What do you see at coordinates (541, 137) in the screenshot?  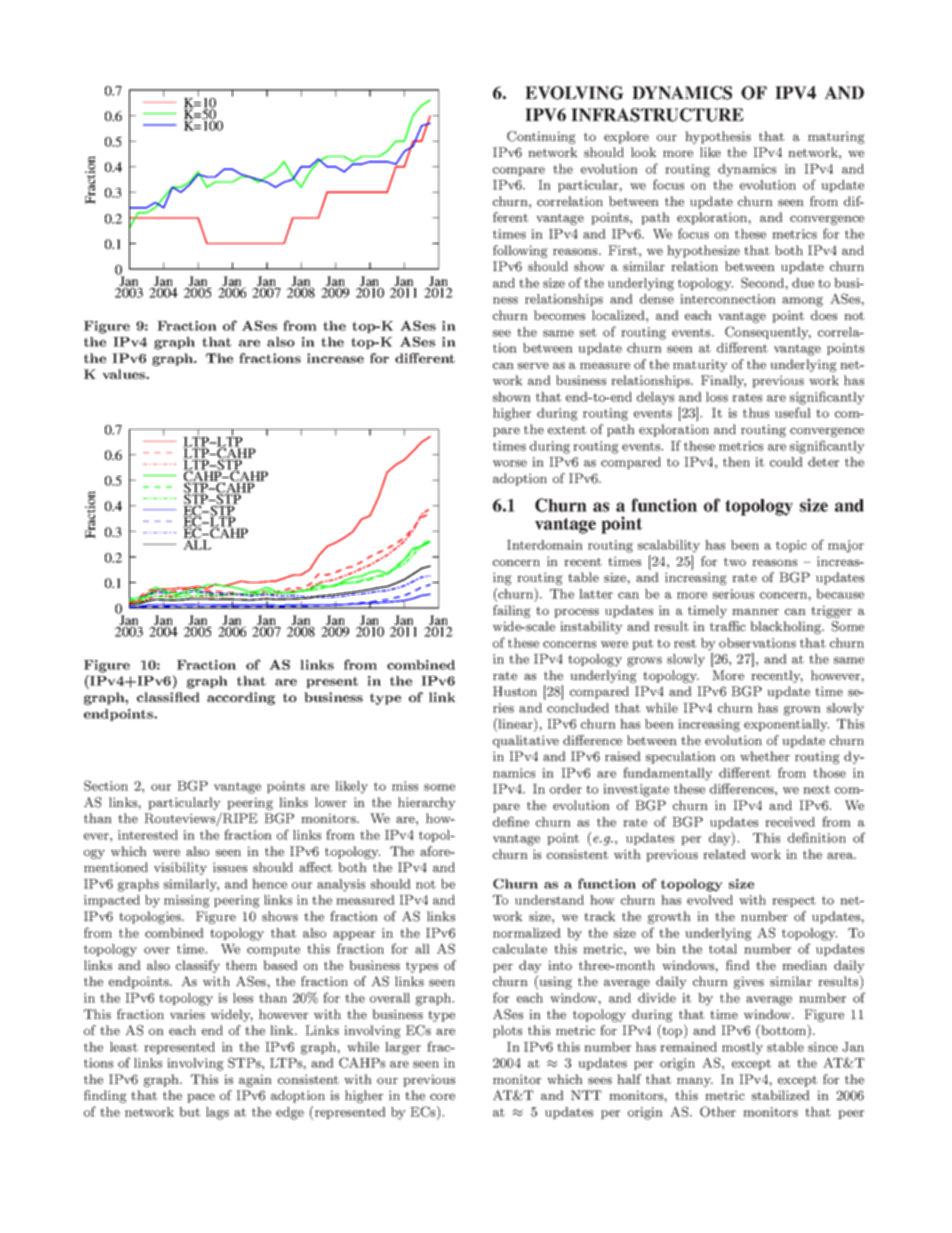 I see `Continuing` at bounding box center [541, 137].
